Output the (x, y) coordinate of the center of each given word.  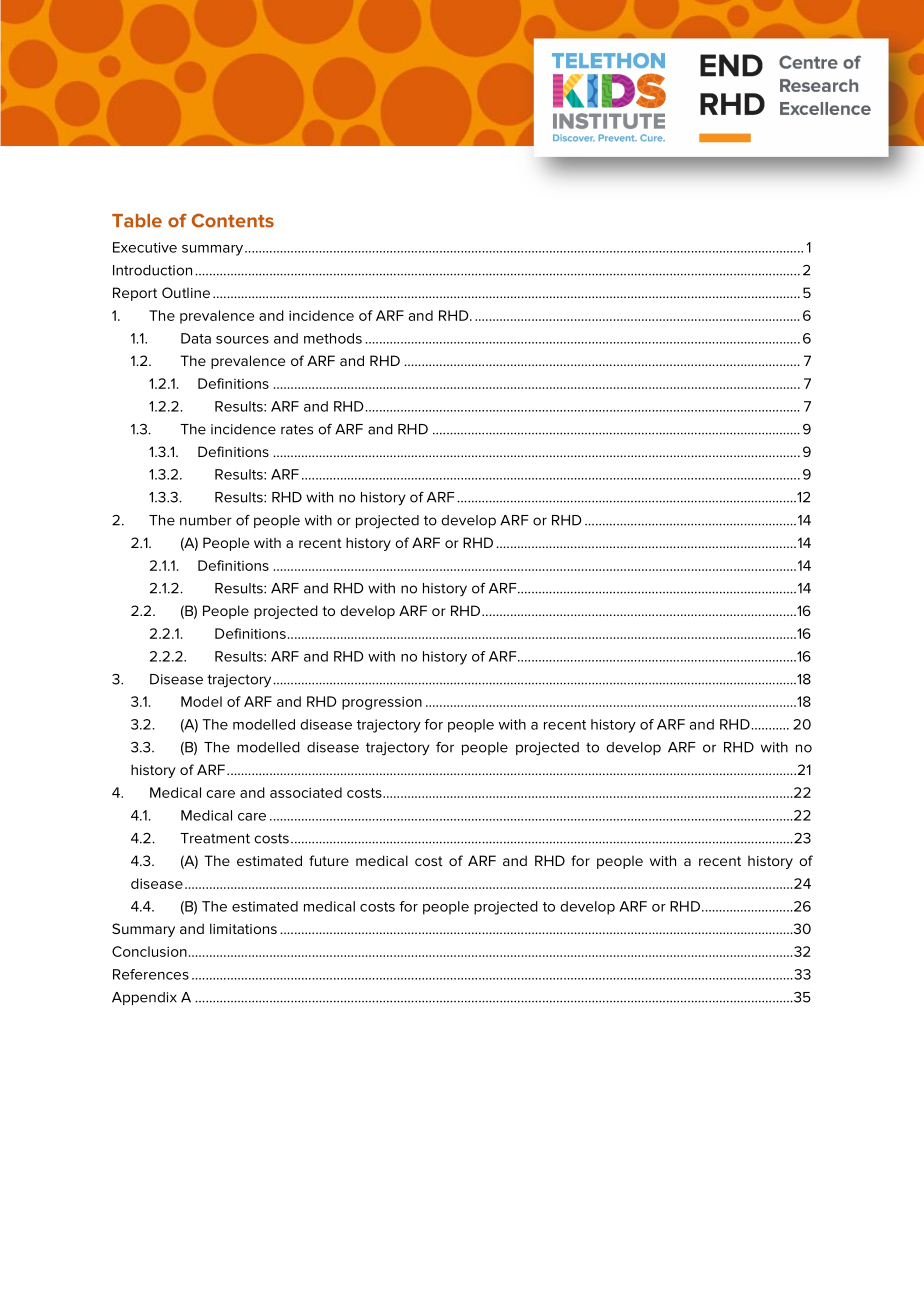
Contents (233, 220)
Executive (145, 247)
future (329, 860)
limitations (243, 928)
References (151, 974)
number (206, 520)
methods (333, 338)
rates (297, 429)
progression (382, 703)
